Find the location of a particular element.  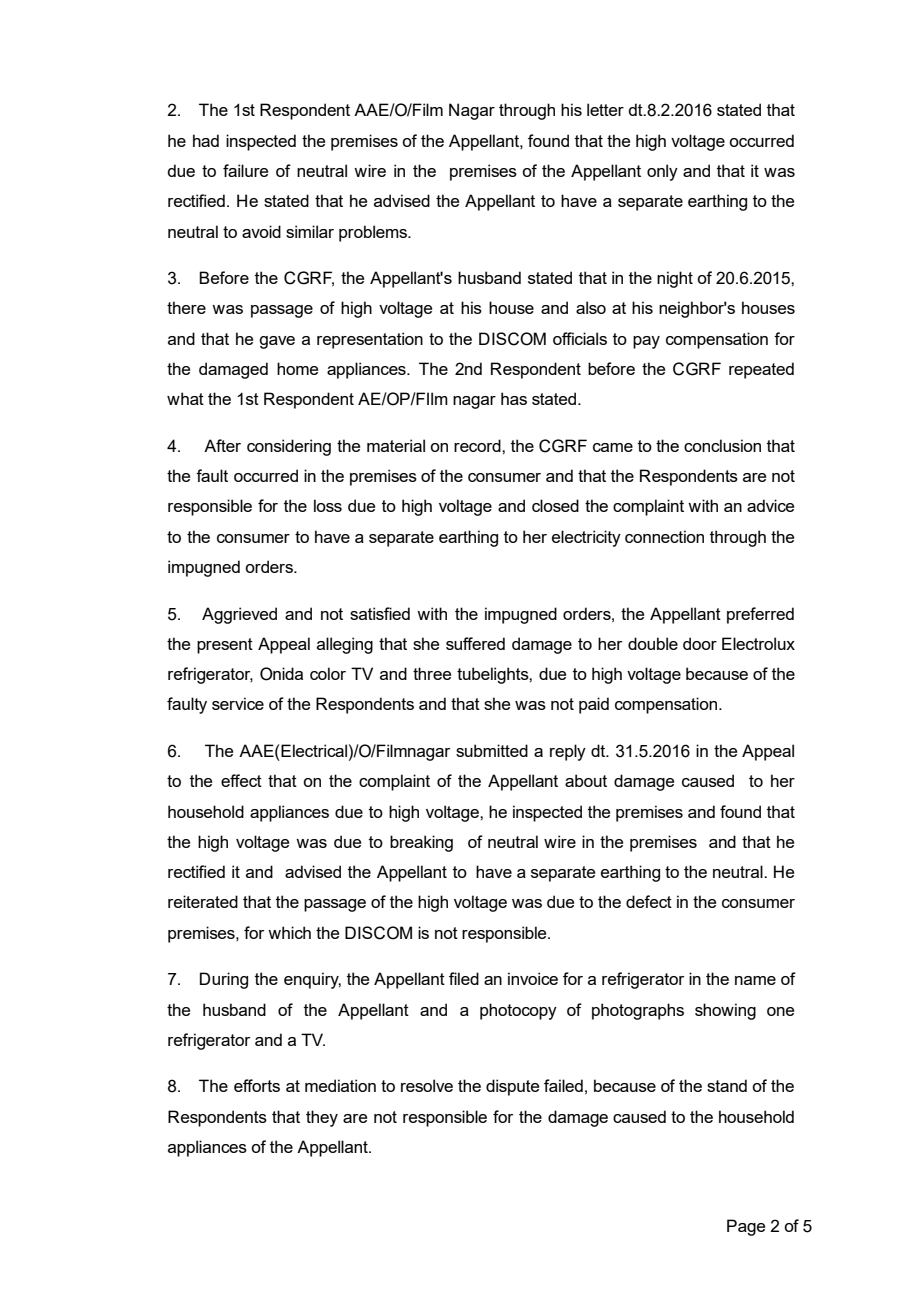

dispute is located at coordinates (512, 1087).
